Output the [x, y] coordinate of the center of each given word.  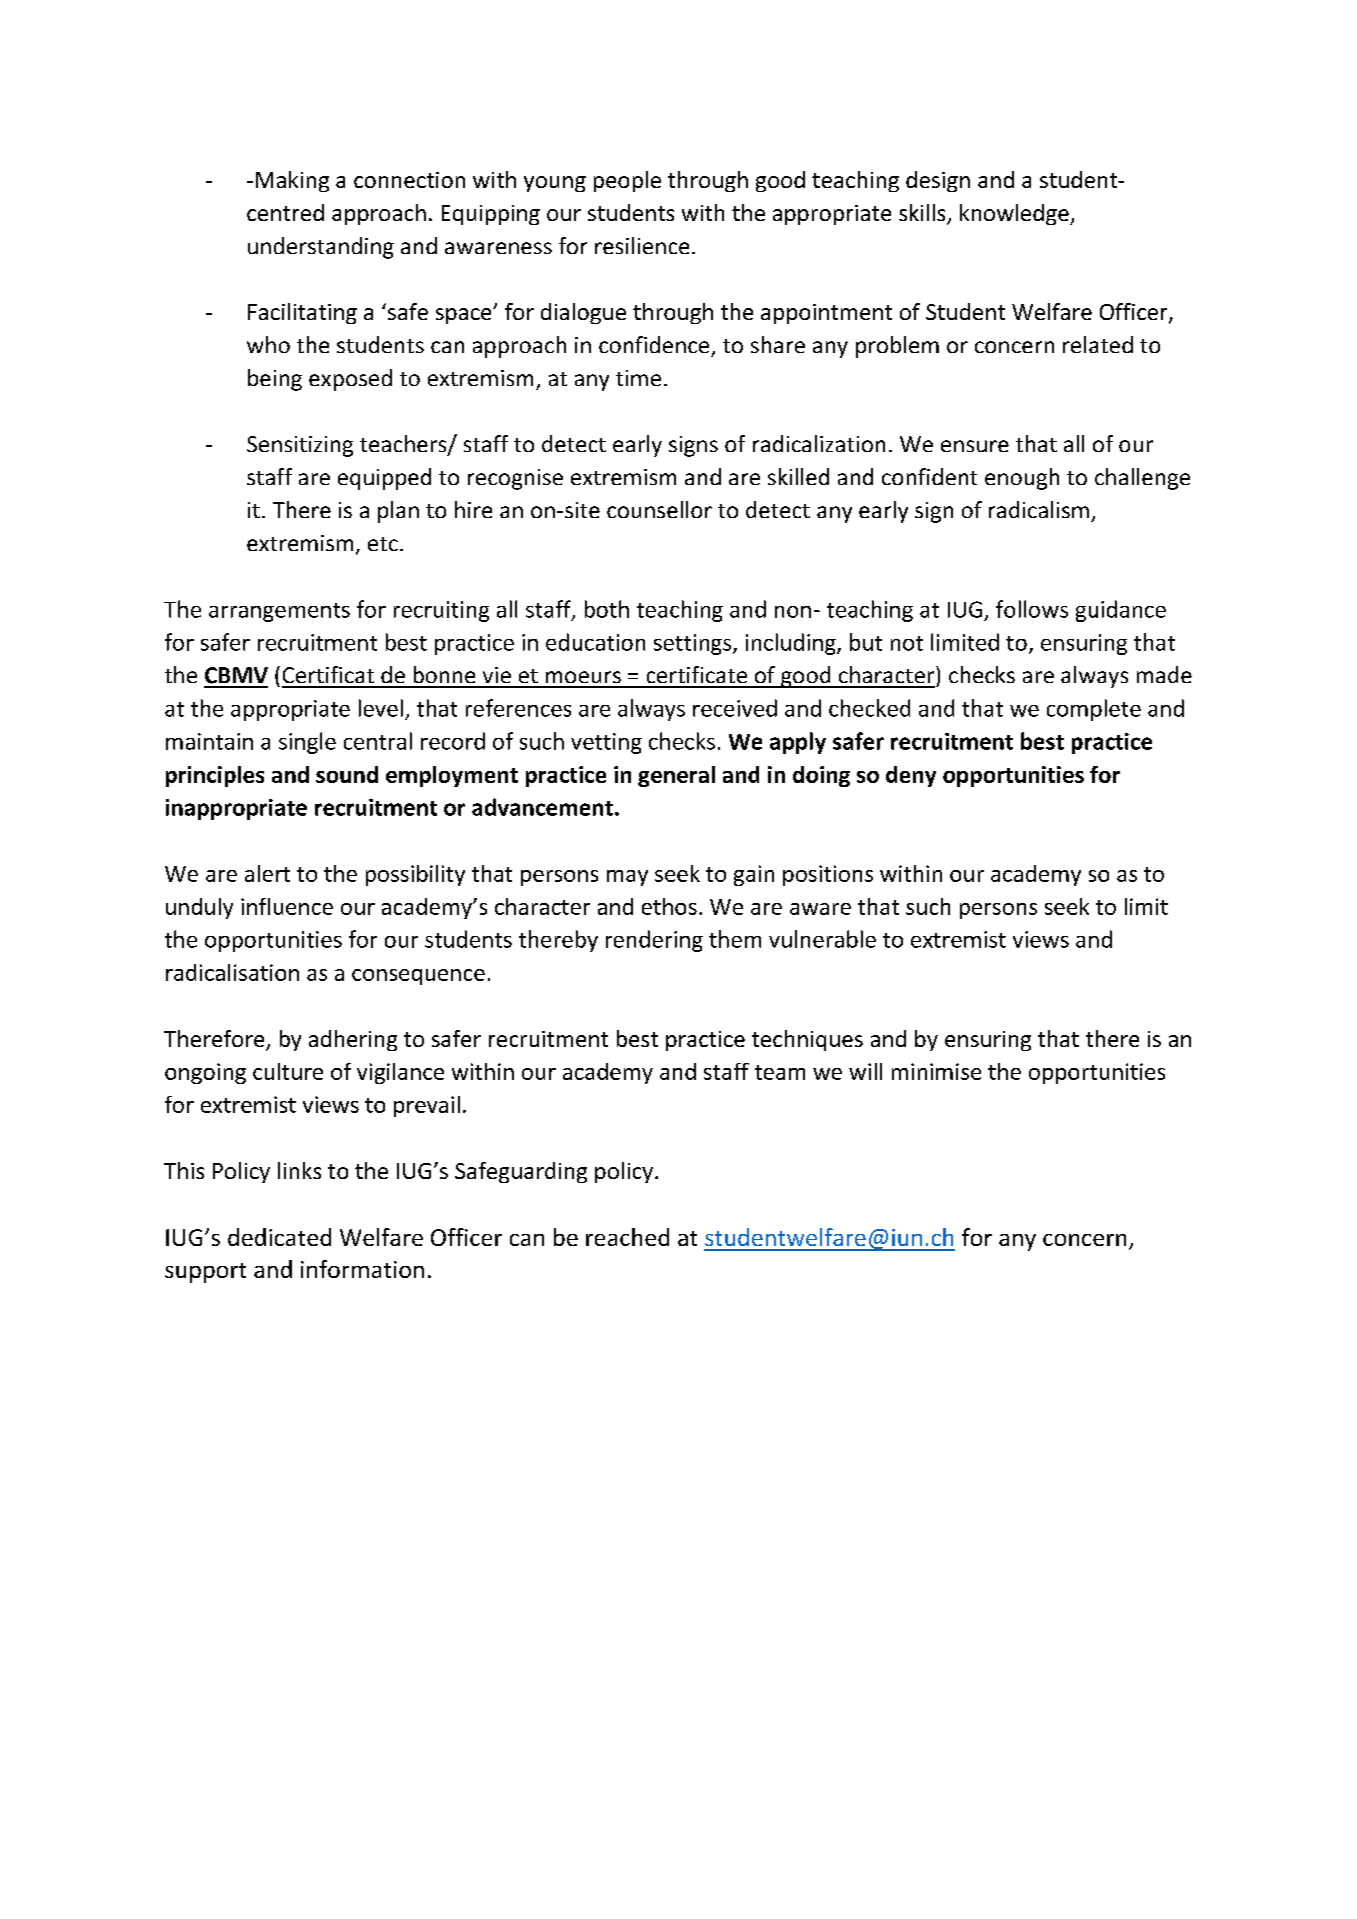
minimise [936, 1071]
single [307, 743]
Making [292, 181]
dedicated [279, 1237]
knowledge [1015, 214]
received [735, 708]
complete [1094, 710]
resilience [642, 245]
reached [627, 1237]
